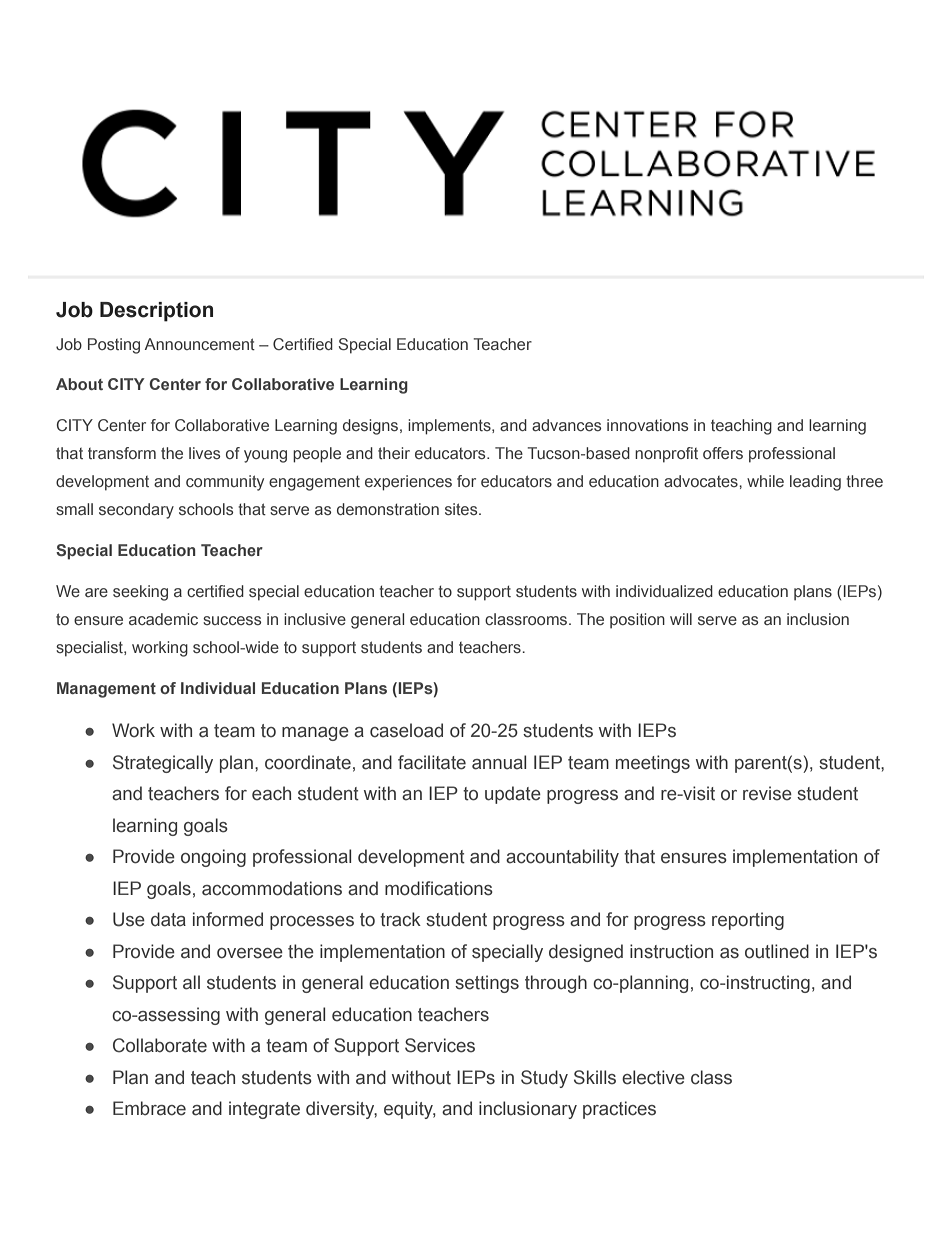 The image size is (952, 1233). Describe the element at coordinates (168, 919) in the page. I see `data` at that location.
